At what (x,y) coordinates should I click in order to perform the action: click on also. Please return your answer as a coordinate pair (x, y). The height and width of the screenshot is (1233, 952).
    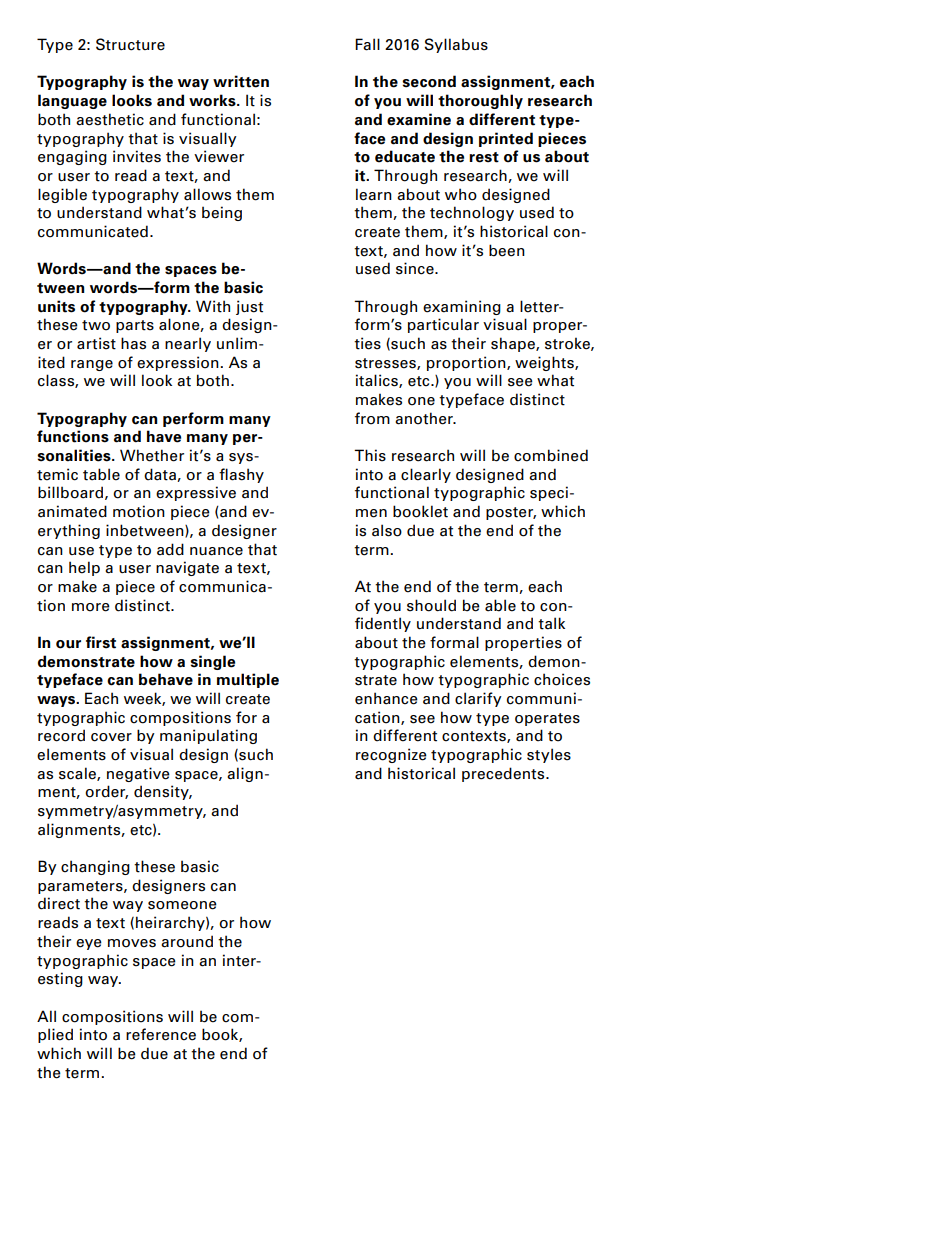
    Looking at the image, I should click on (387, 530).
